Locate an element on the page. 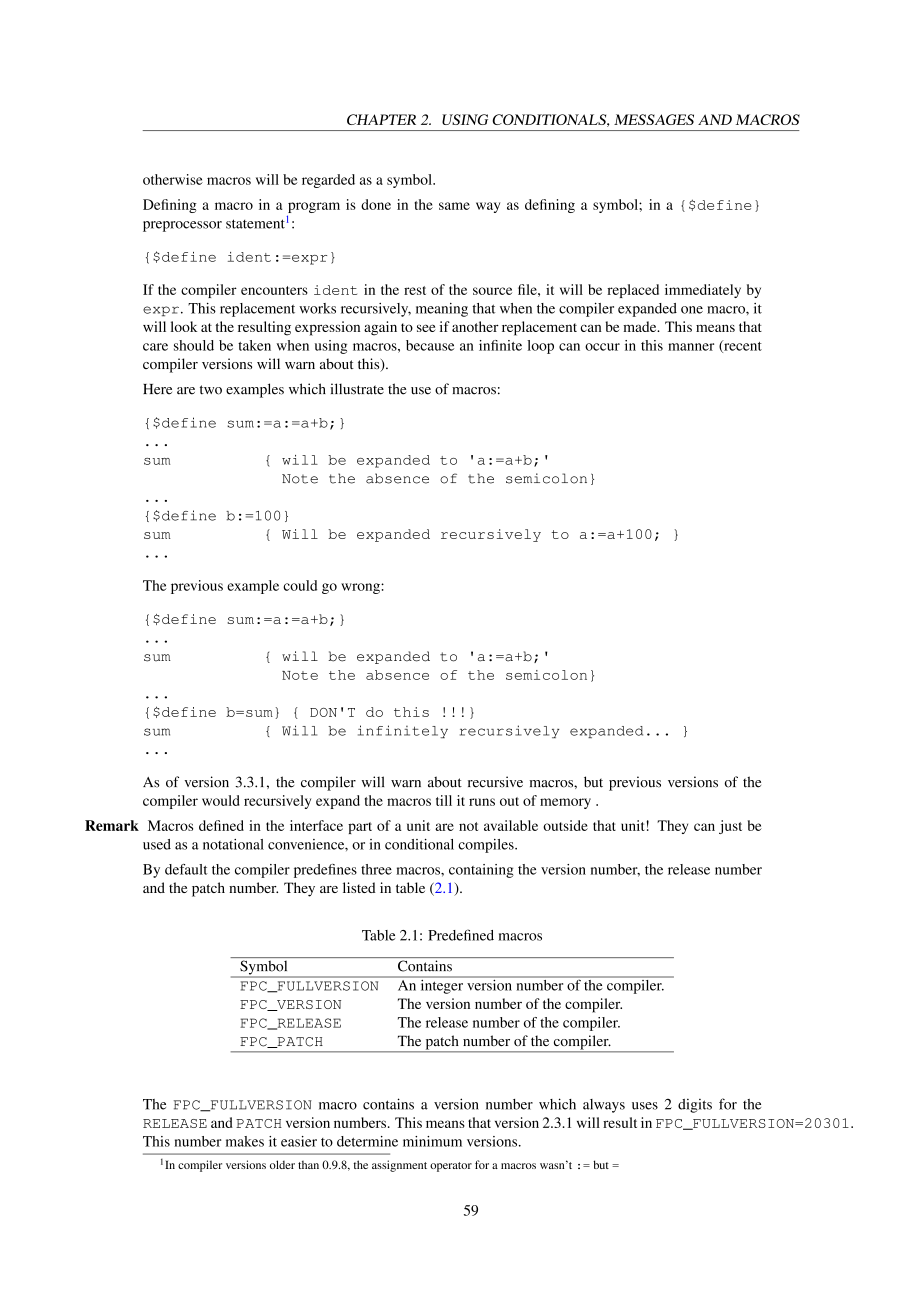 This document has height=1308, width=924. could is located at coordinates (300, 585).
